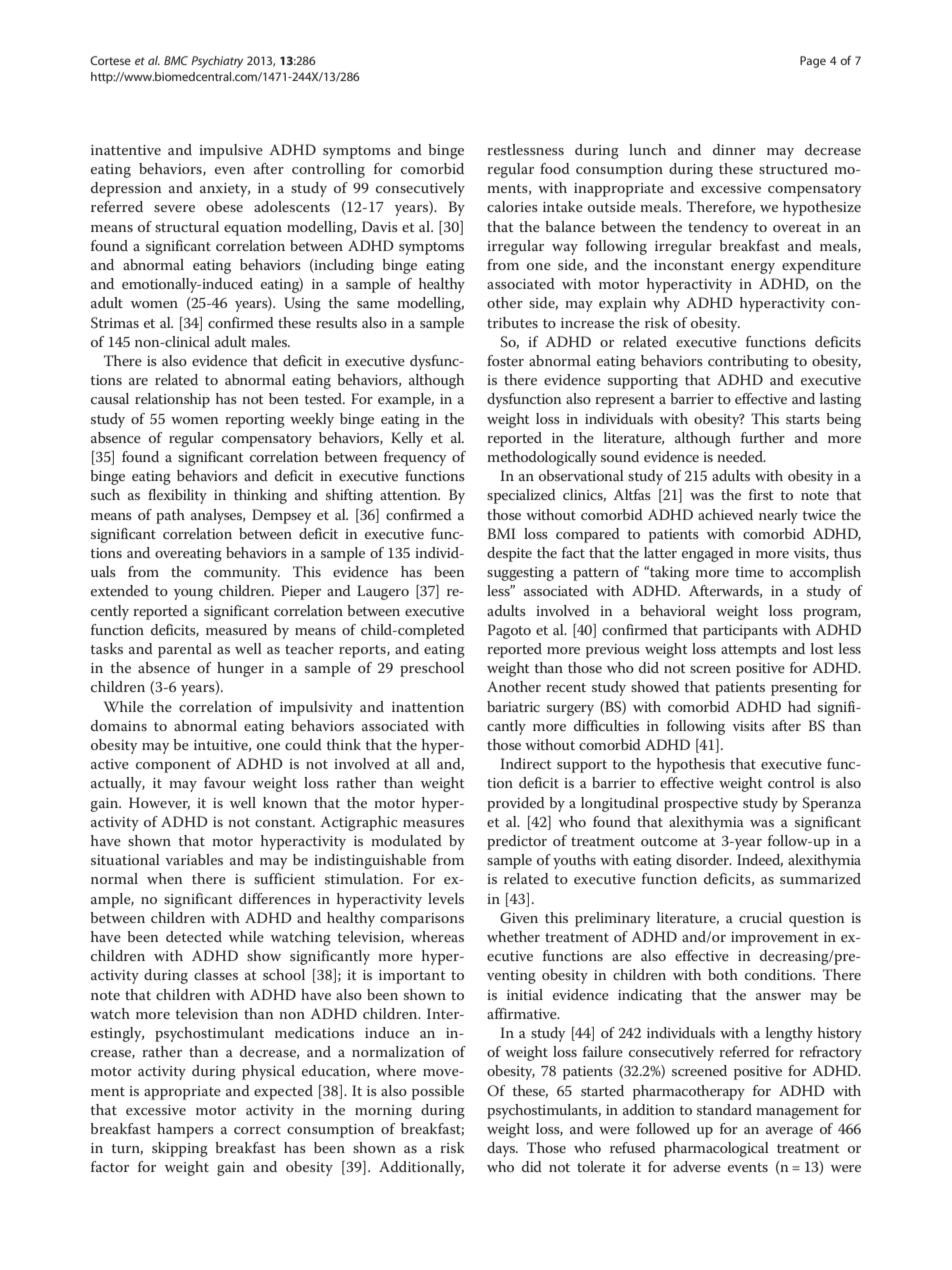  I want to click on favour, so click(225, 782).
